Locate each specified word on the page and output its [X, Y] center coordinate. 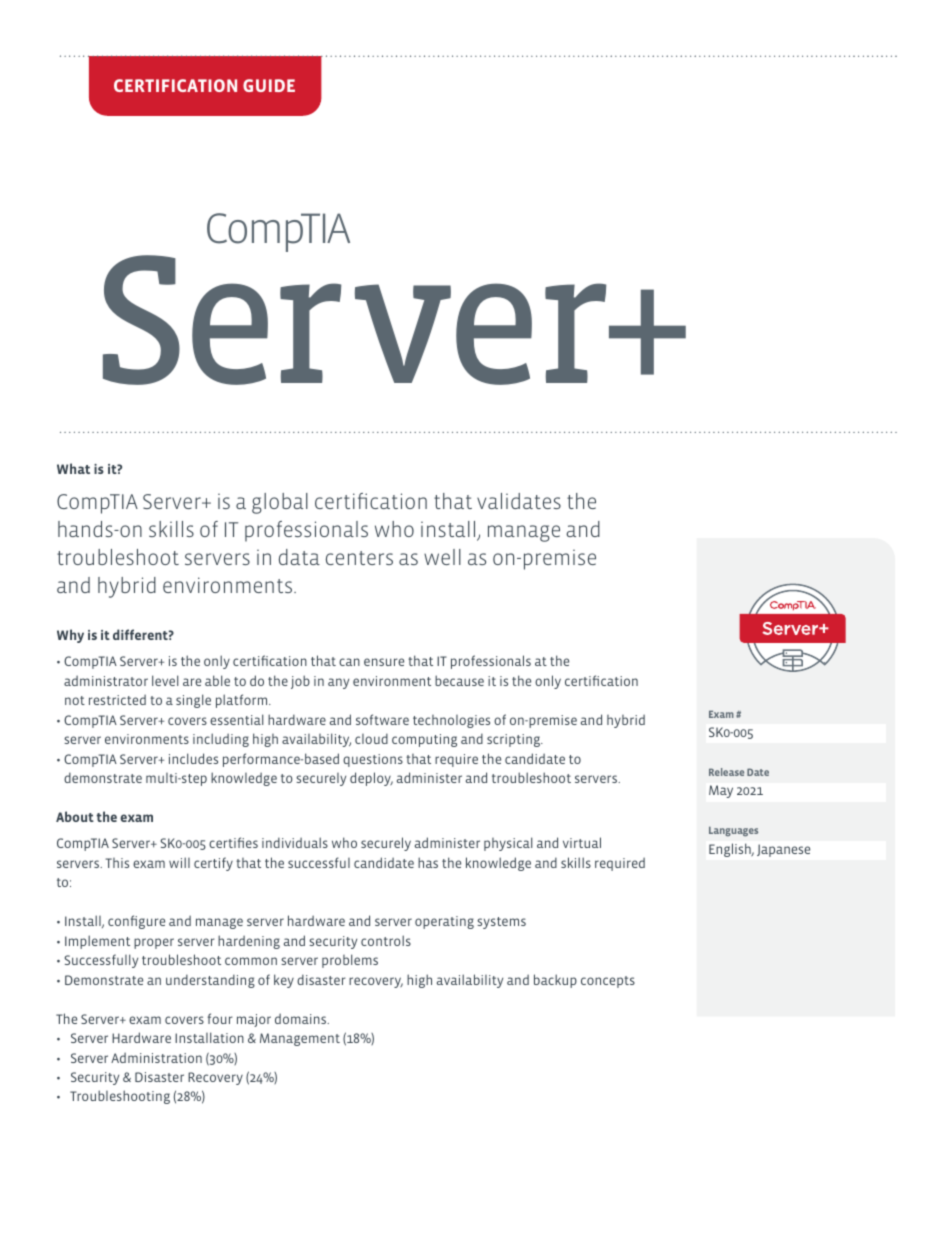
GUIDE [269, 85]
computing [424, 740]
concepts [608, 982]
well [442, 557]
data [299, 557]
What [73, 468]
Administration [156, 1057]
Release [726, 772]
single [193, 701]
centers [359, 558]
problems [350, 961]
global [280, 503]
